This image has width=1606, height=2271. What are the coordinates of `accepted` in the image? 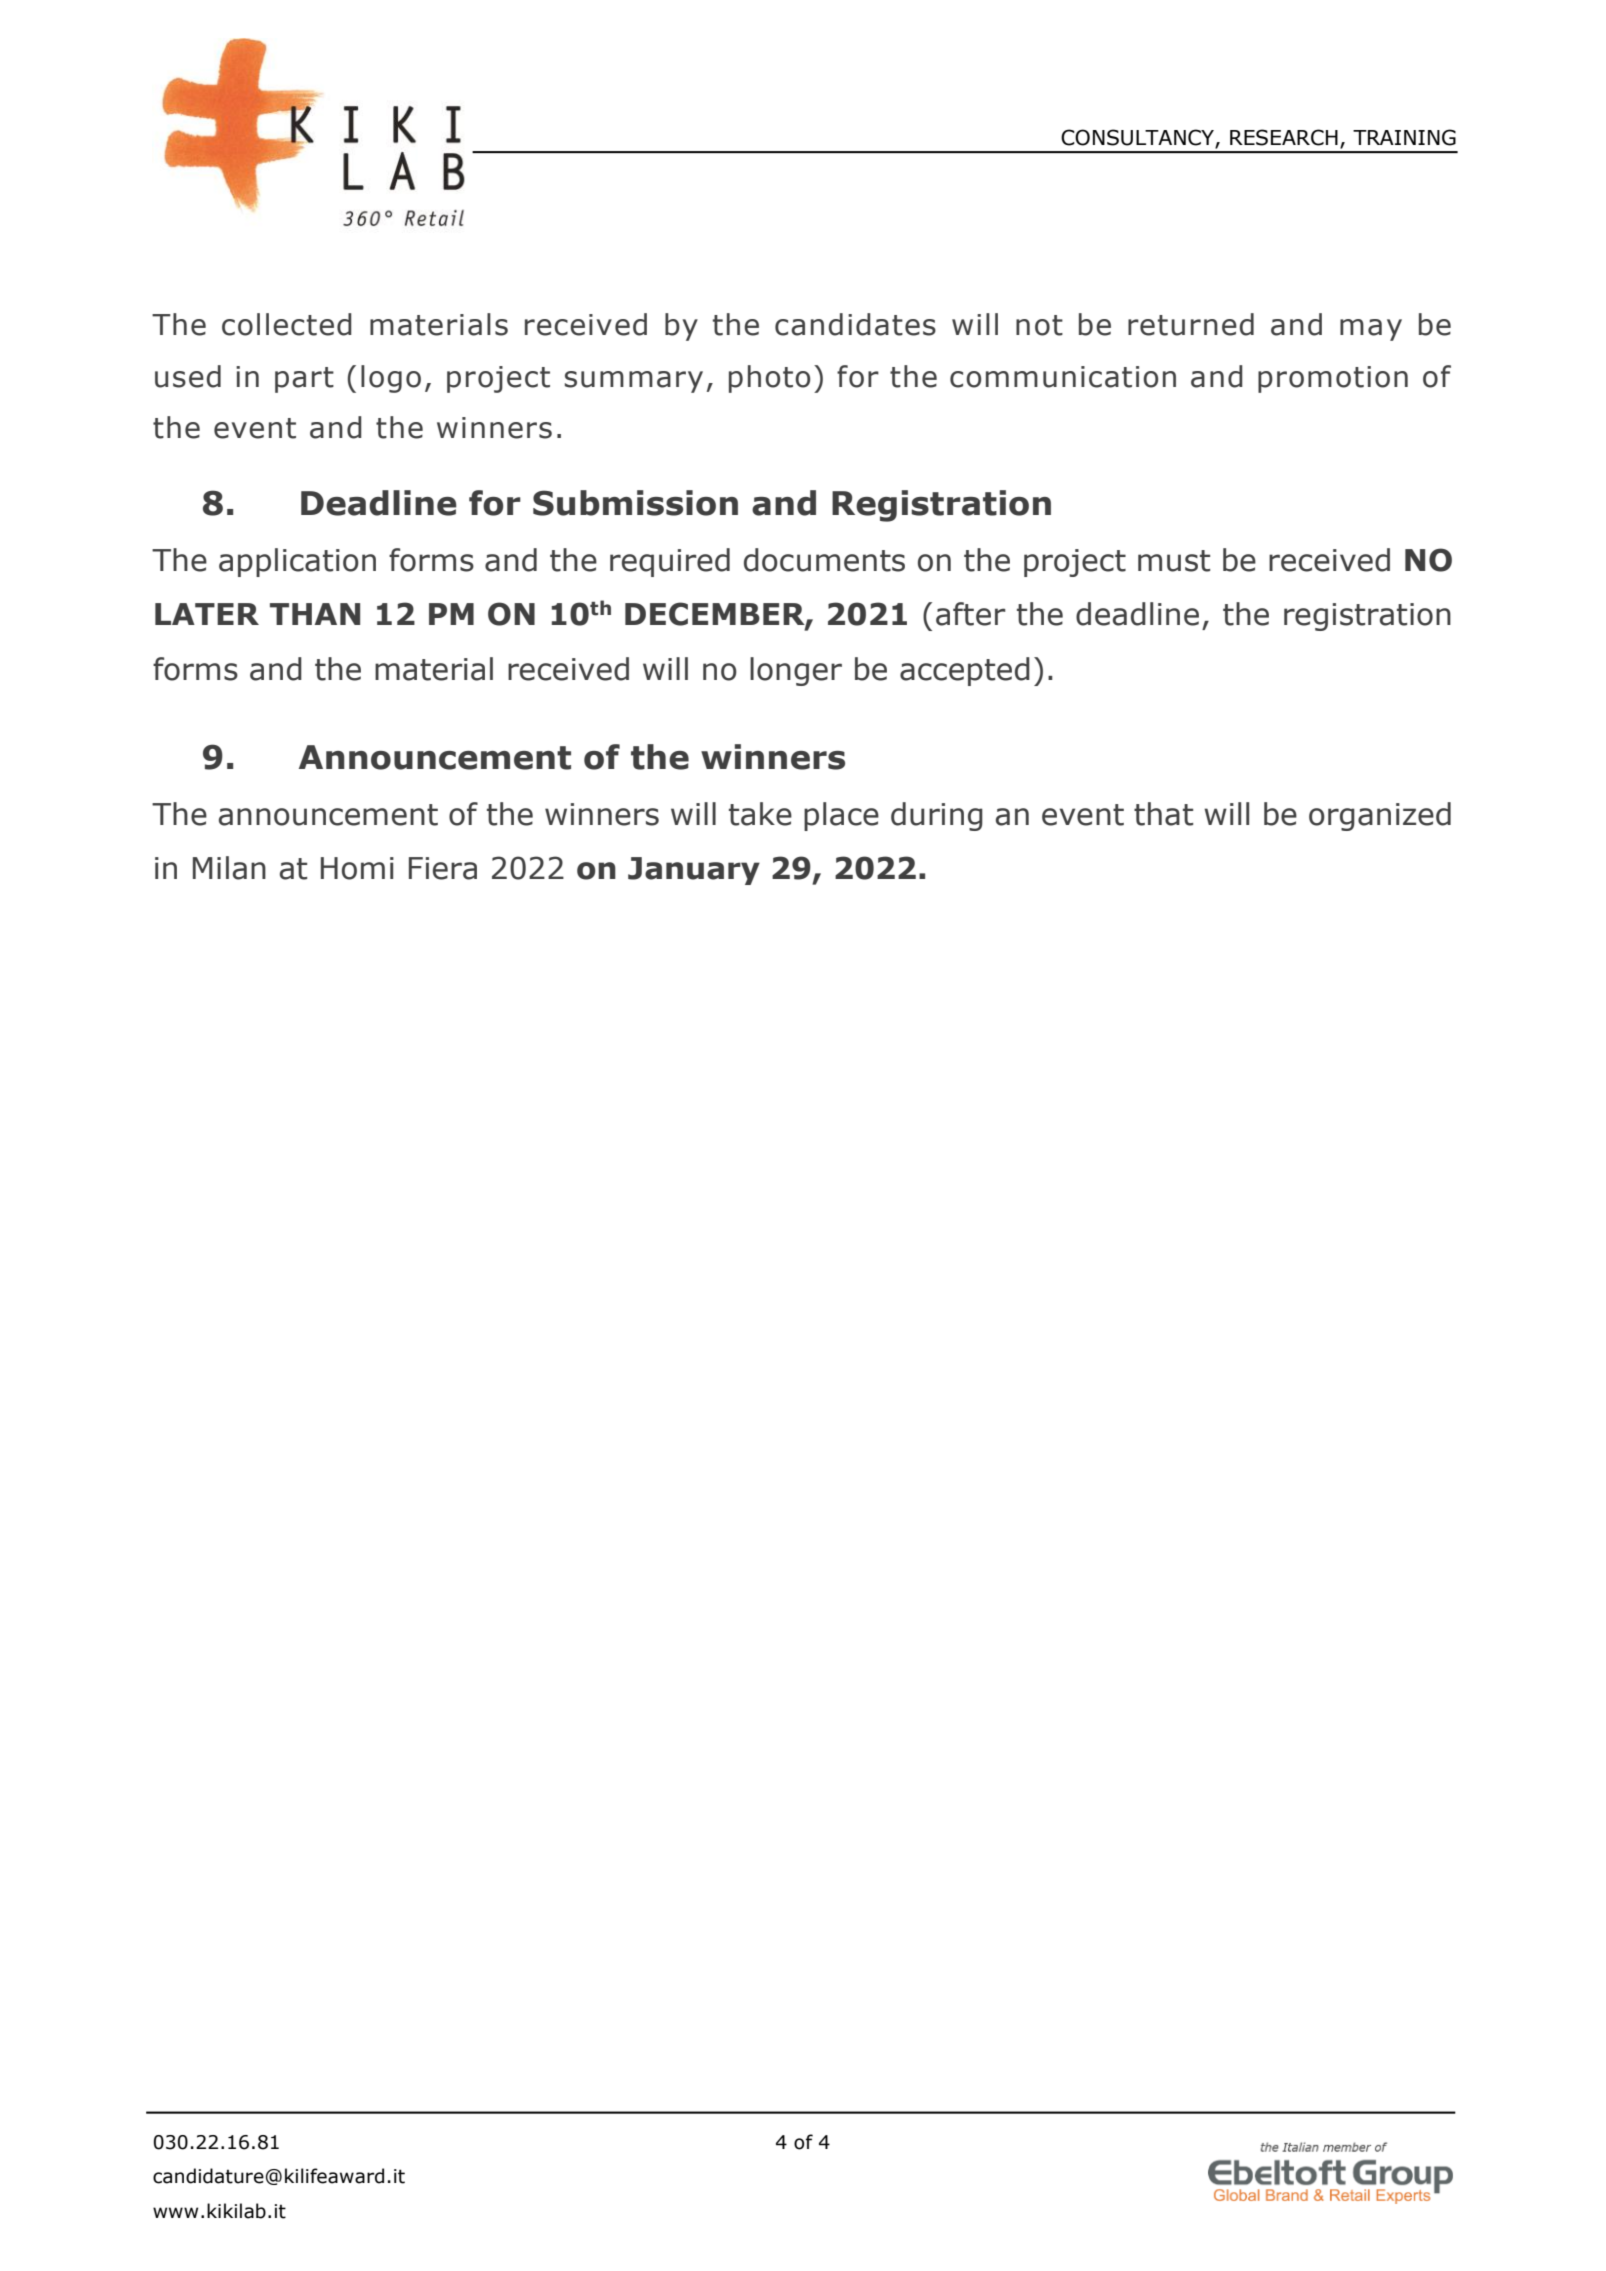 It's located at (965, 671).
